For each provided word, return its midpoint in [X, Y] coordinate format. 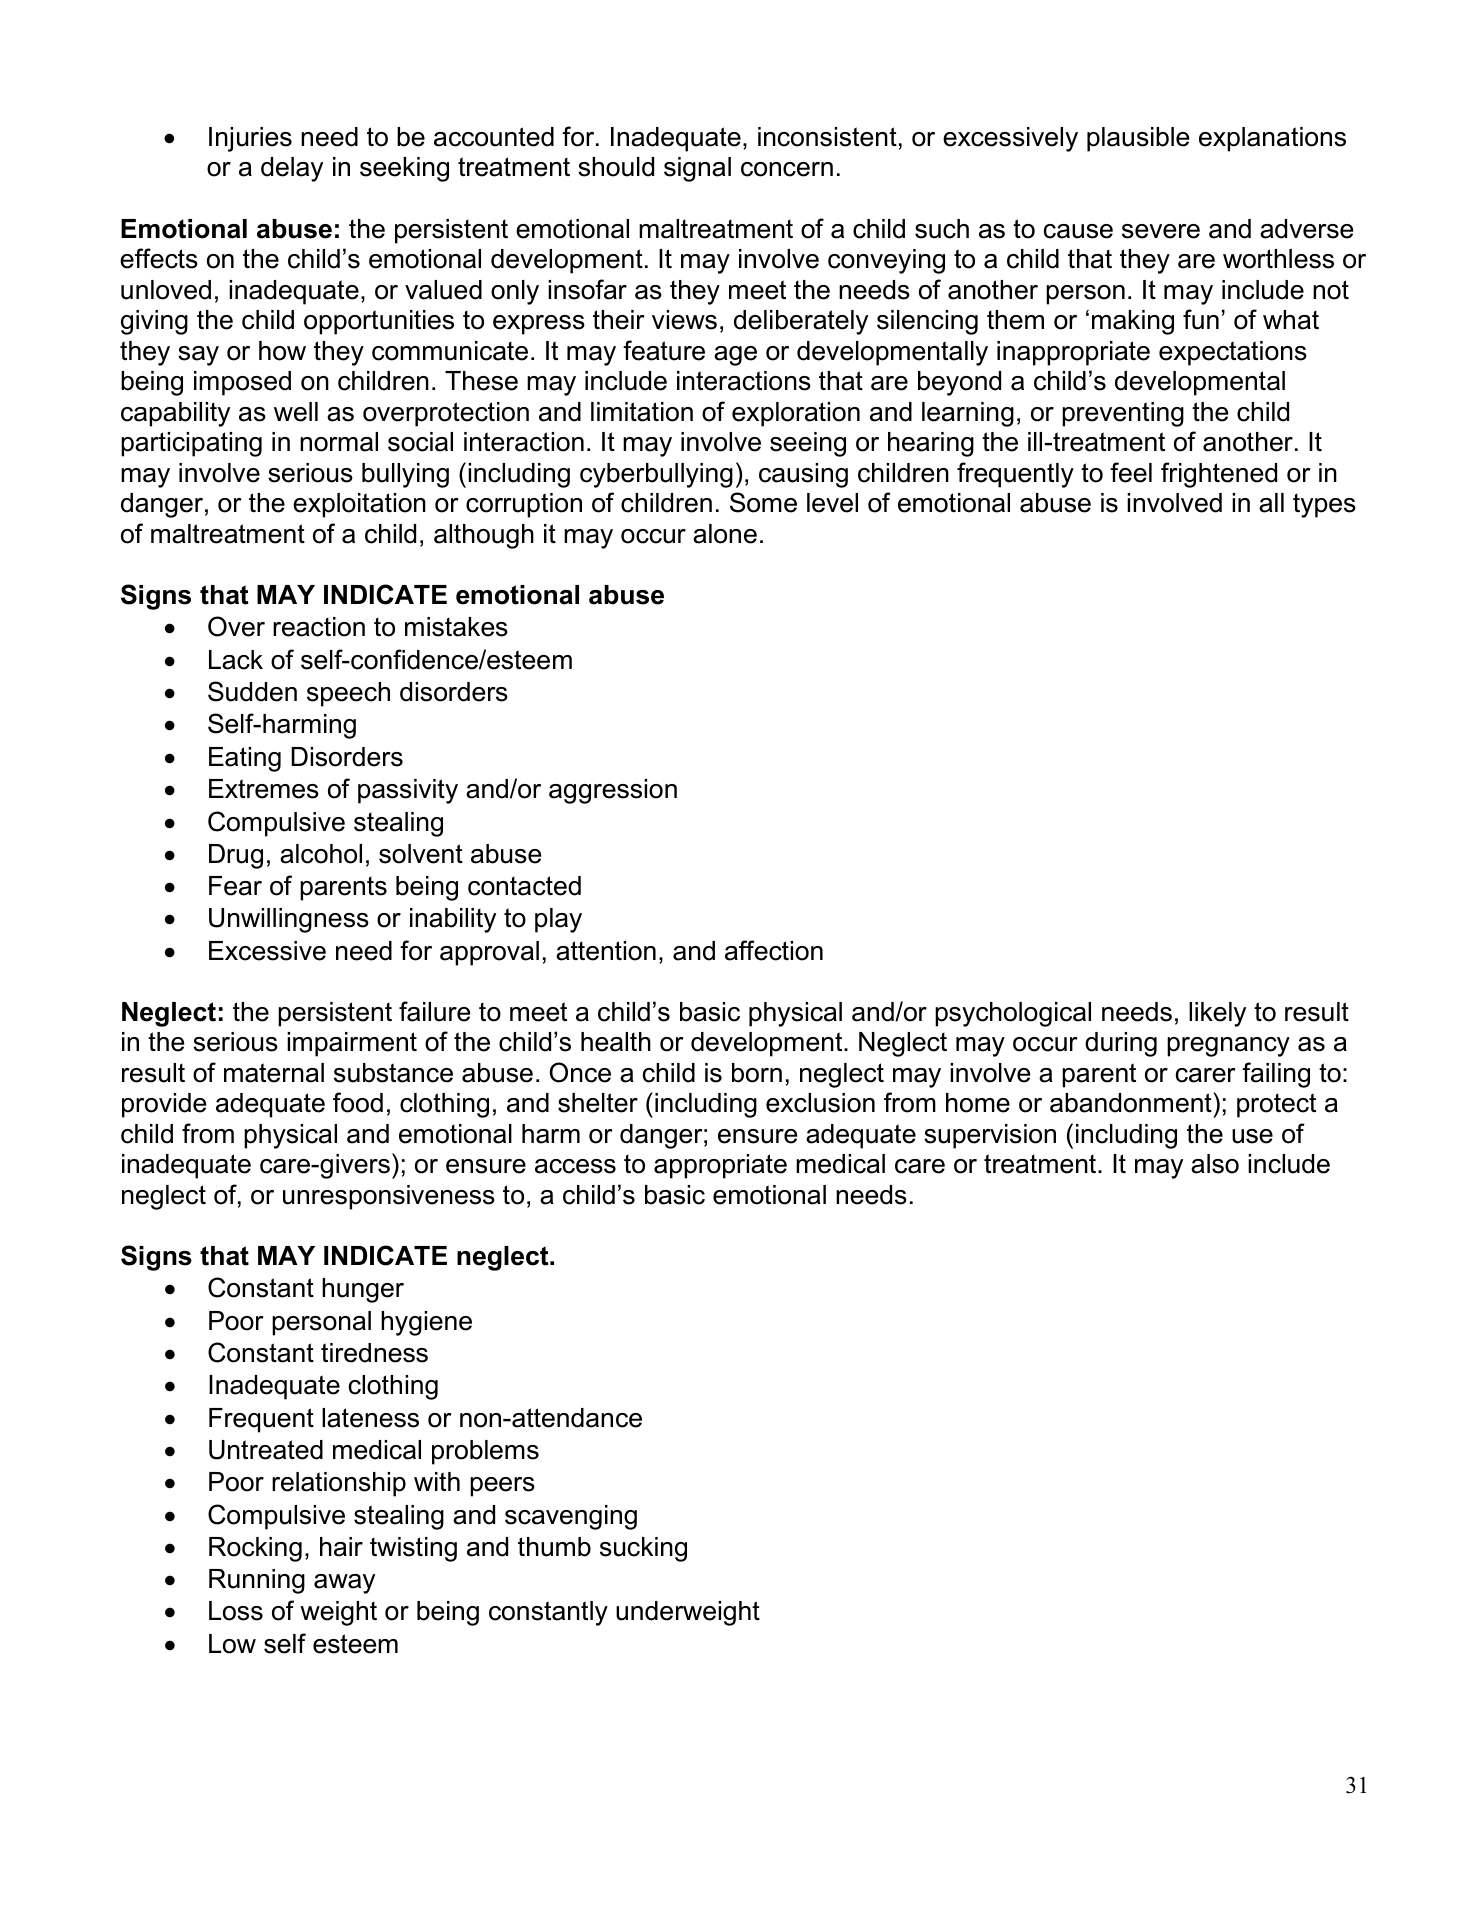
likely [1217, 1014]
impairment [352, 1044]
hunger [363, 1290]
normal [339, 442]
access [575, 1166]
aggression [613, 791]
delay [292, 169]
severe [1161, 231]
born [757, 1073]
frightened [1219, 475]
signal [697, 169]
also [1215, 1164]
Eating [245, 759]
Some [763, 502]
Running [257, 1581]
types [1324, 505]
